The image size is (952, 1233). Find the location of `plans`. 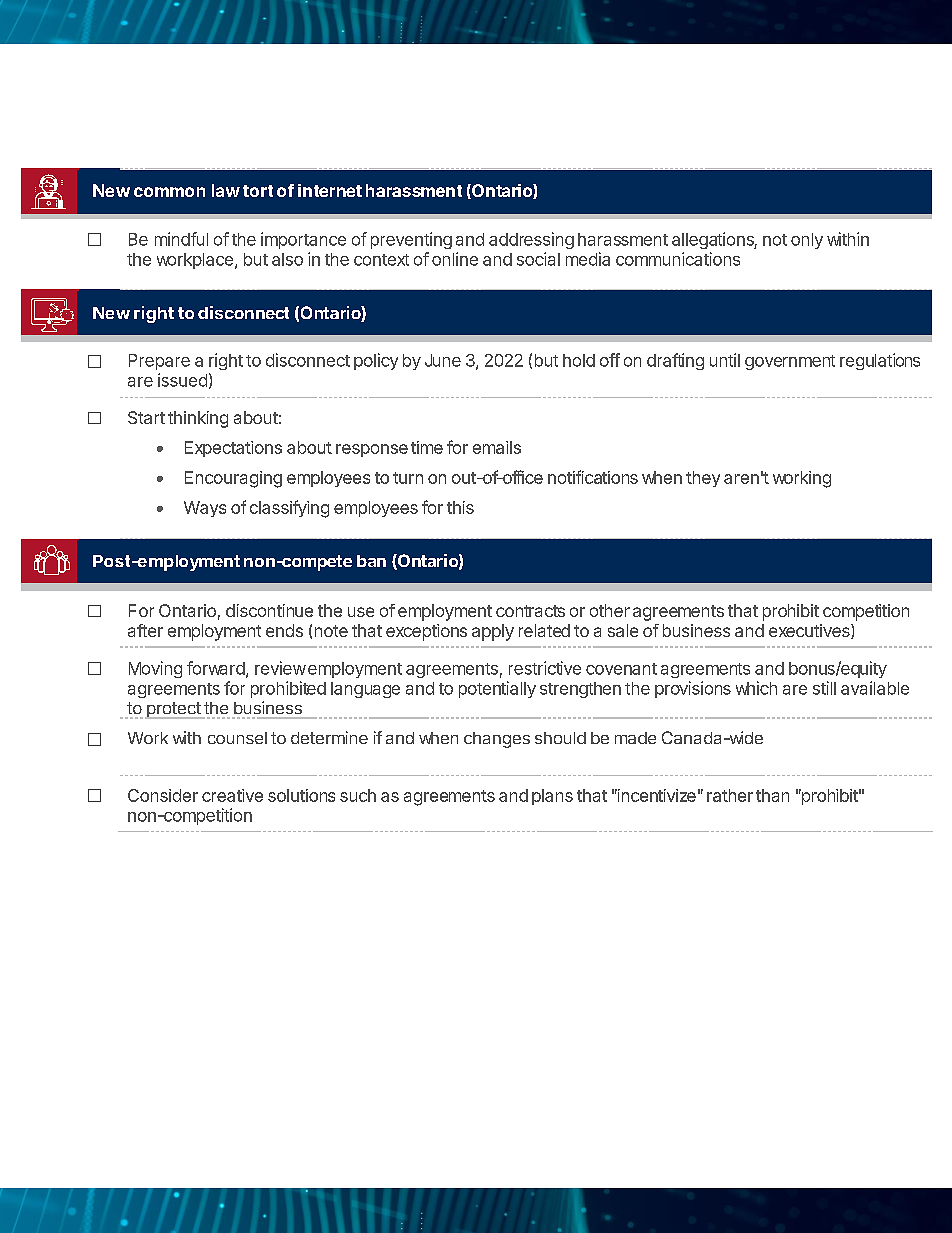

plans is located at coordinates (552, 797).
